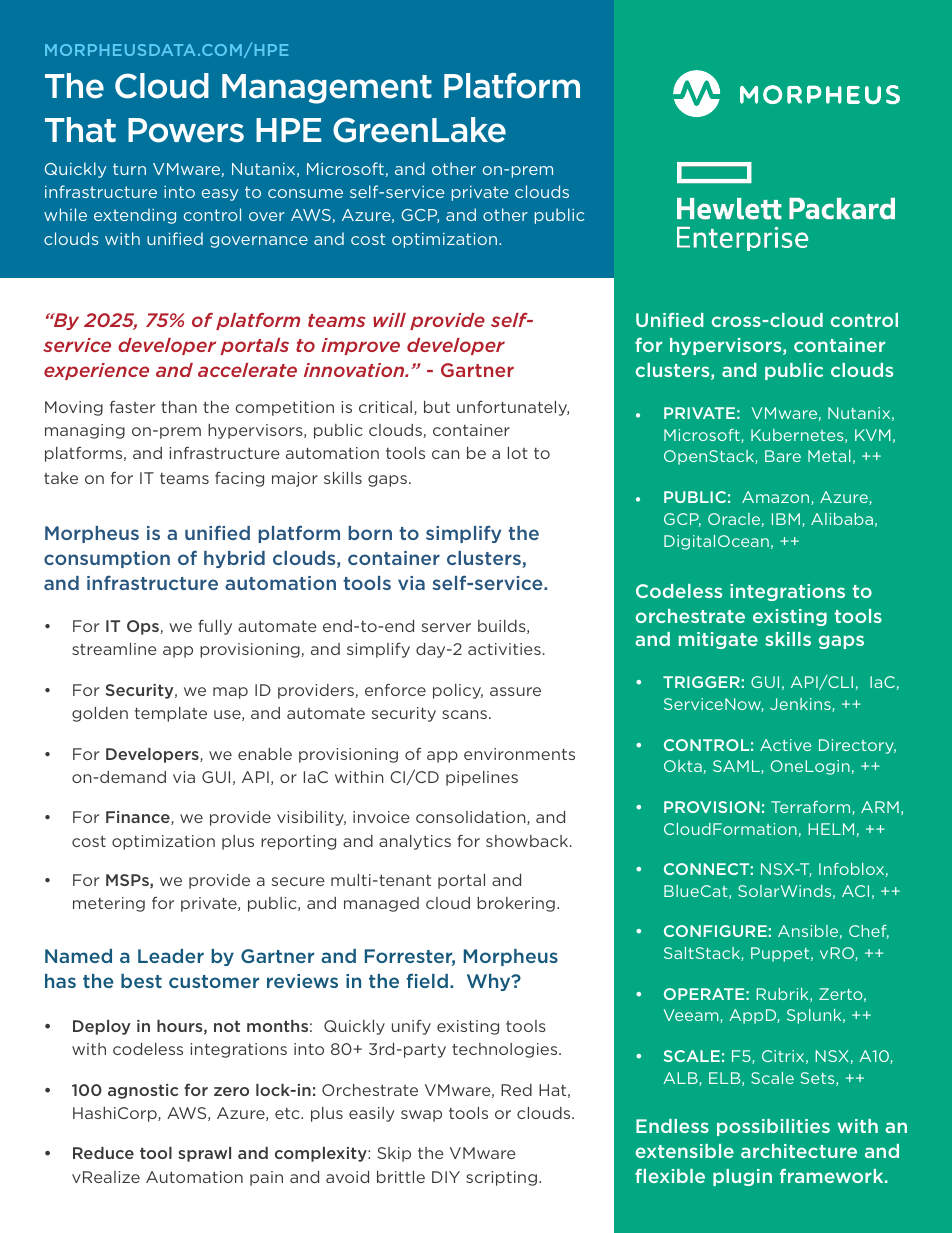 The image size is (952, 1233). Describe the element at coordinates (179, 407) in the image. I see `than` at that location.
